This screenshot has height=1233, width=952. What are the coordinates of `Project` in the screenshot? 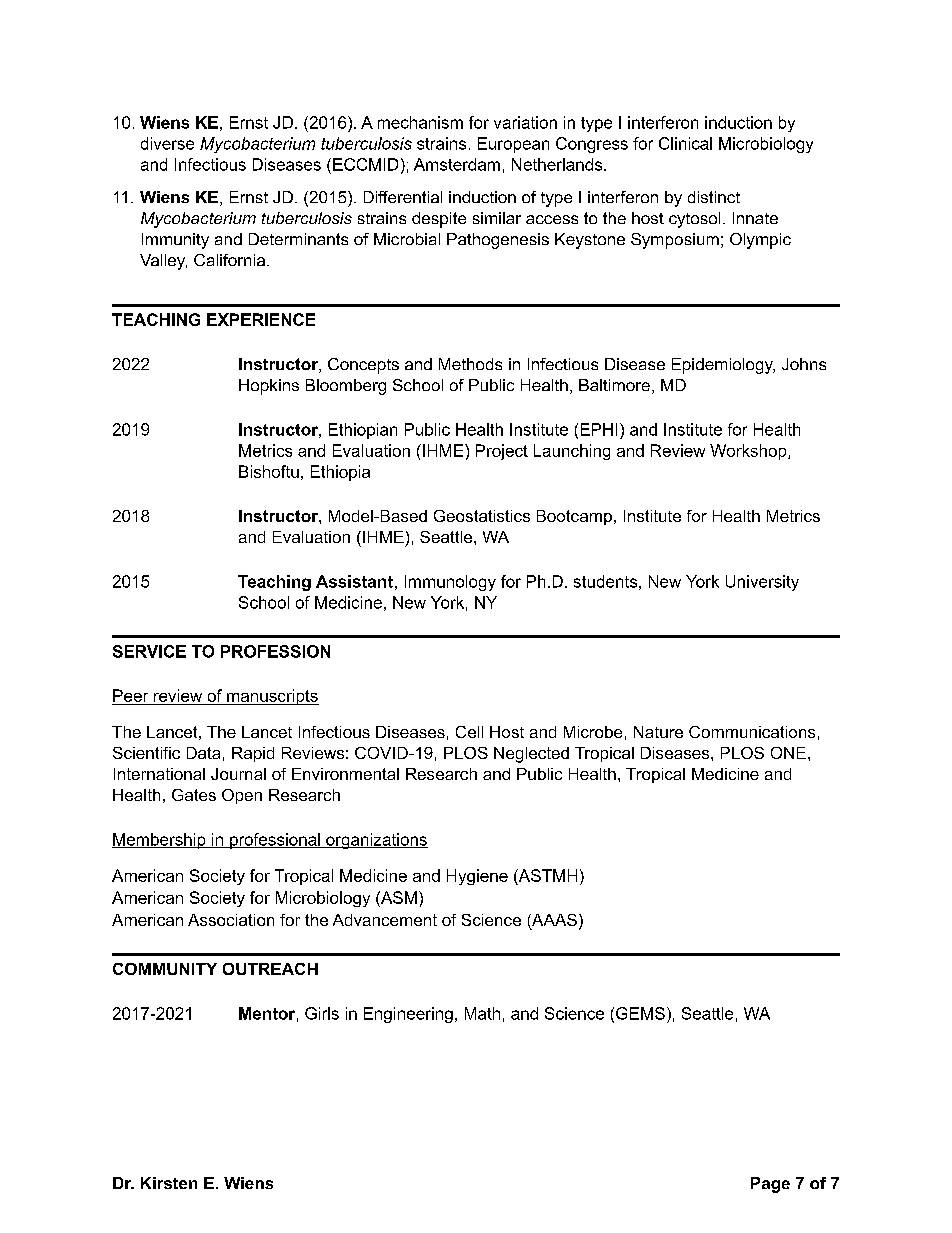 It's located at (502, 452).
